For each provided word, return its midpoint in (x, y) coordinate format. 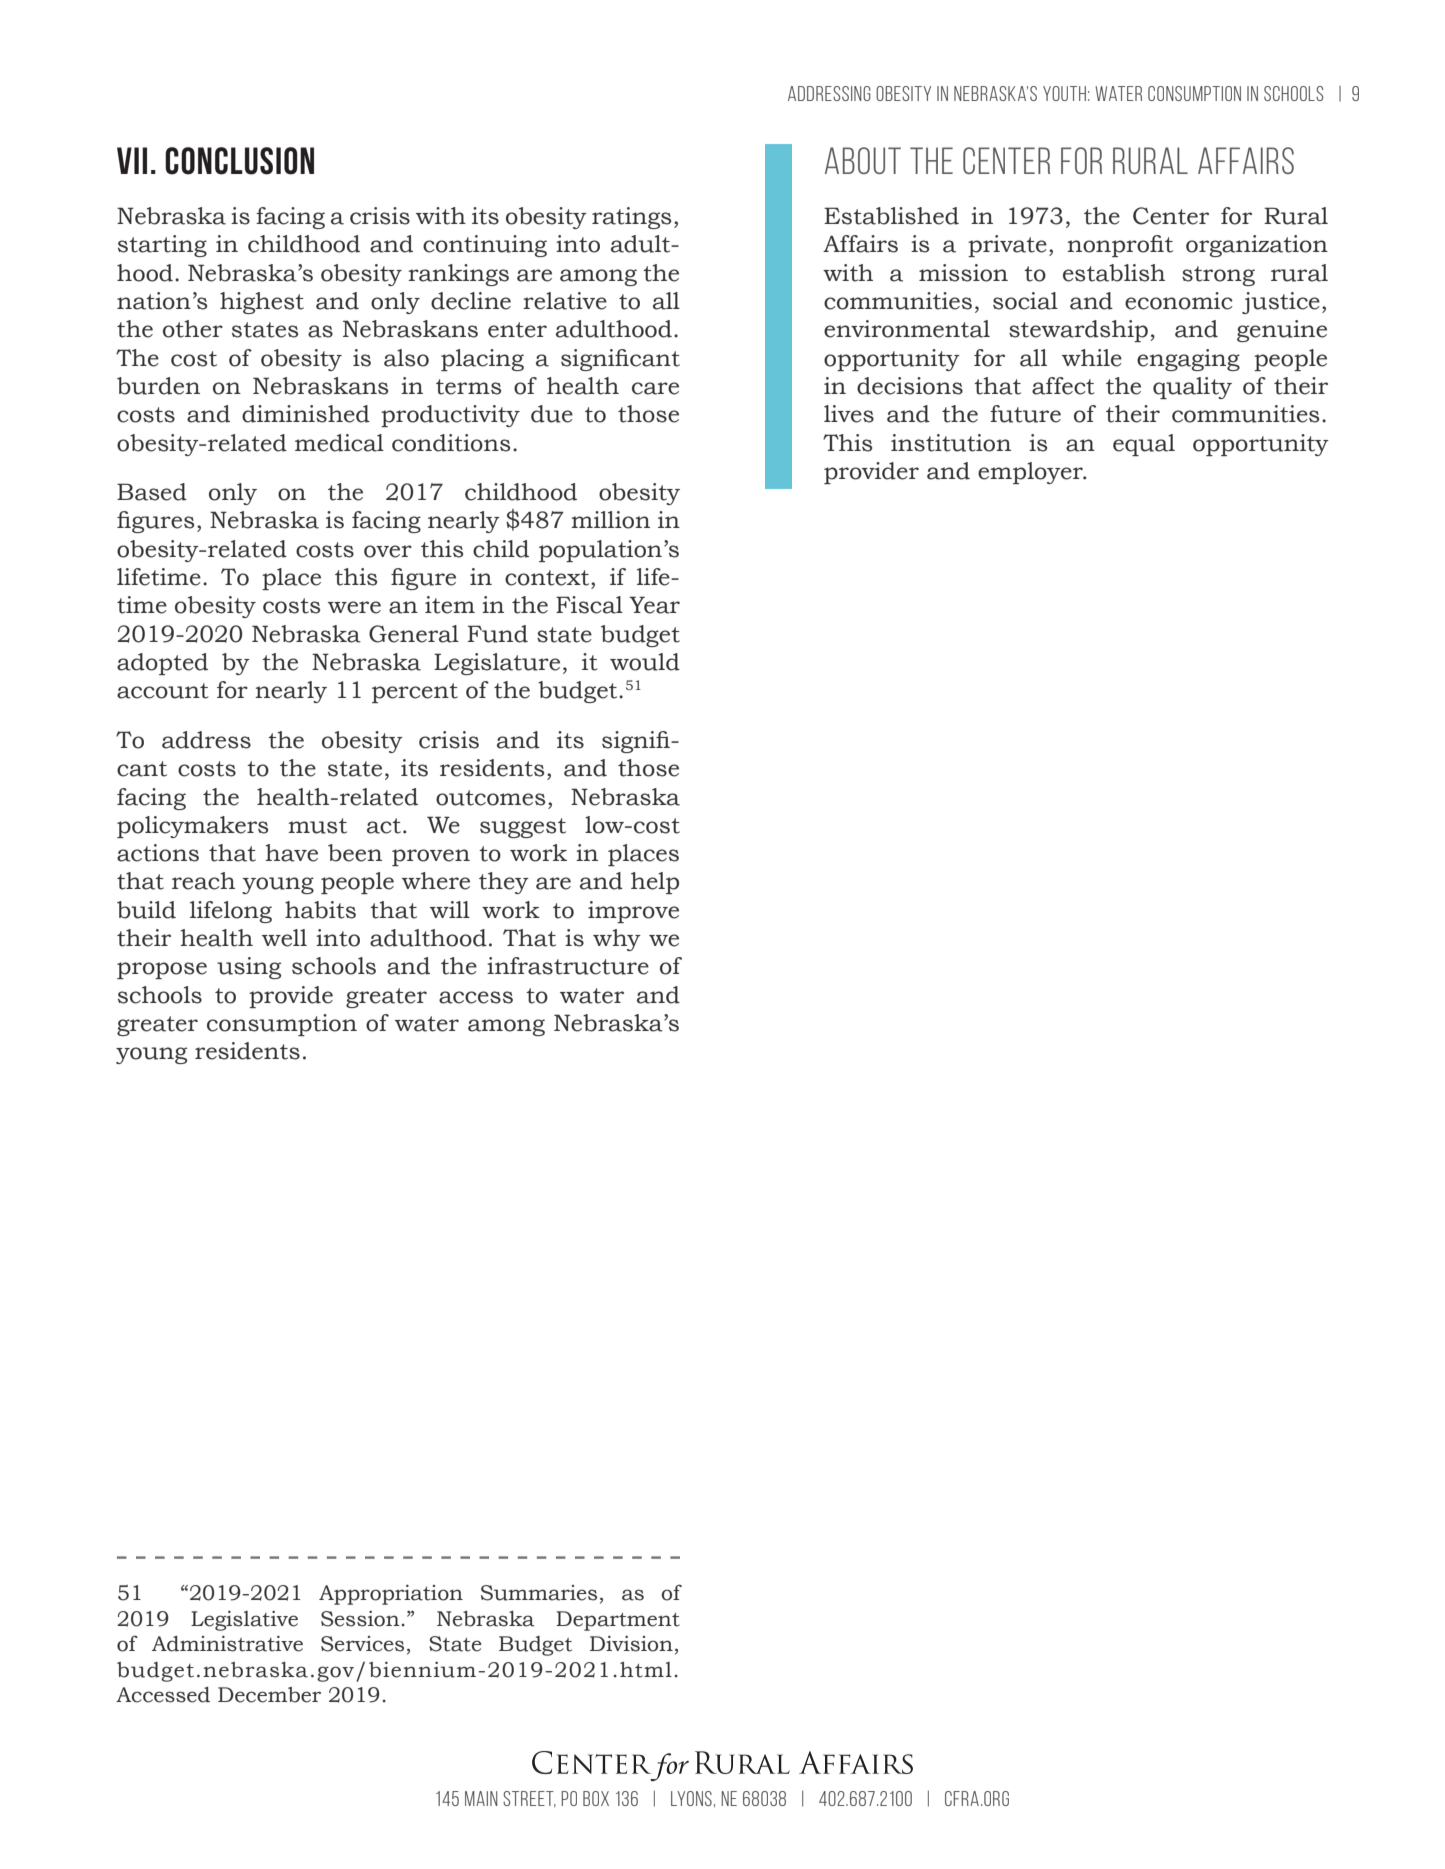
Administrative (227, 1644)
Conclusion (239, 161)
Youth (1064, 93)
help (655, 883)
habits (320, 910)
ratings (631, 218)
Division (631, 1644)
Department (618, 1621)
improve (633, 912)
